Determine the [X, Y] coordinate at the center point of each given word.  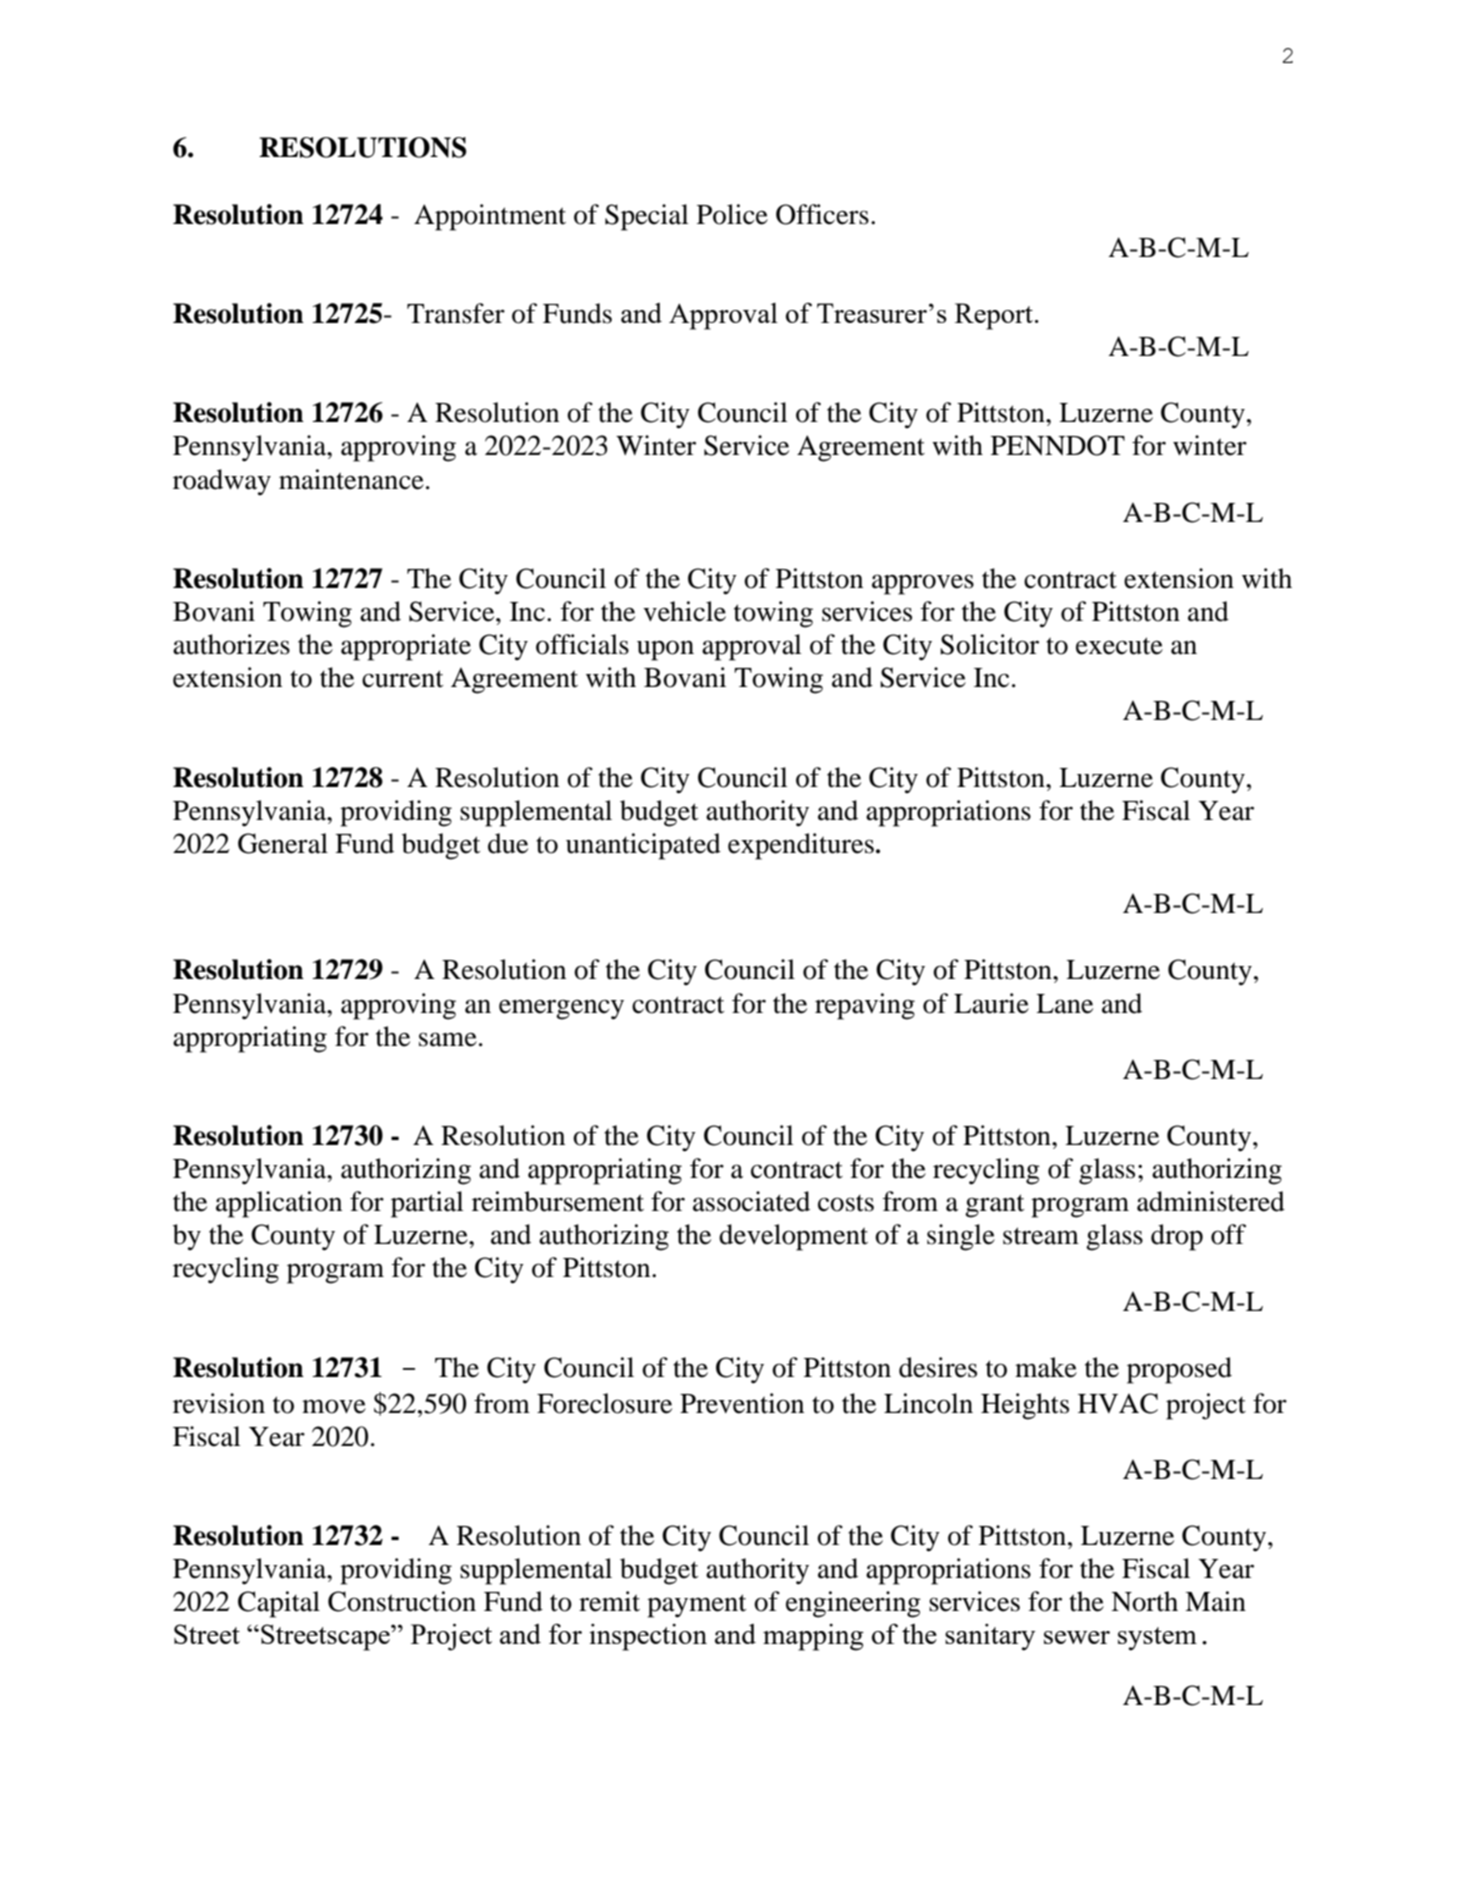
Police [732, 214]
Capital [279, 1604]
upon [665, 650]
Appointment [490, 217]
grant [995, 1206]
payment [697, 1606]
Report [994, 316]
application [279, 1204]
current [403, 679]
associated [751, 1201]
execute [1119, 646]
